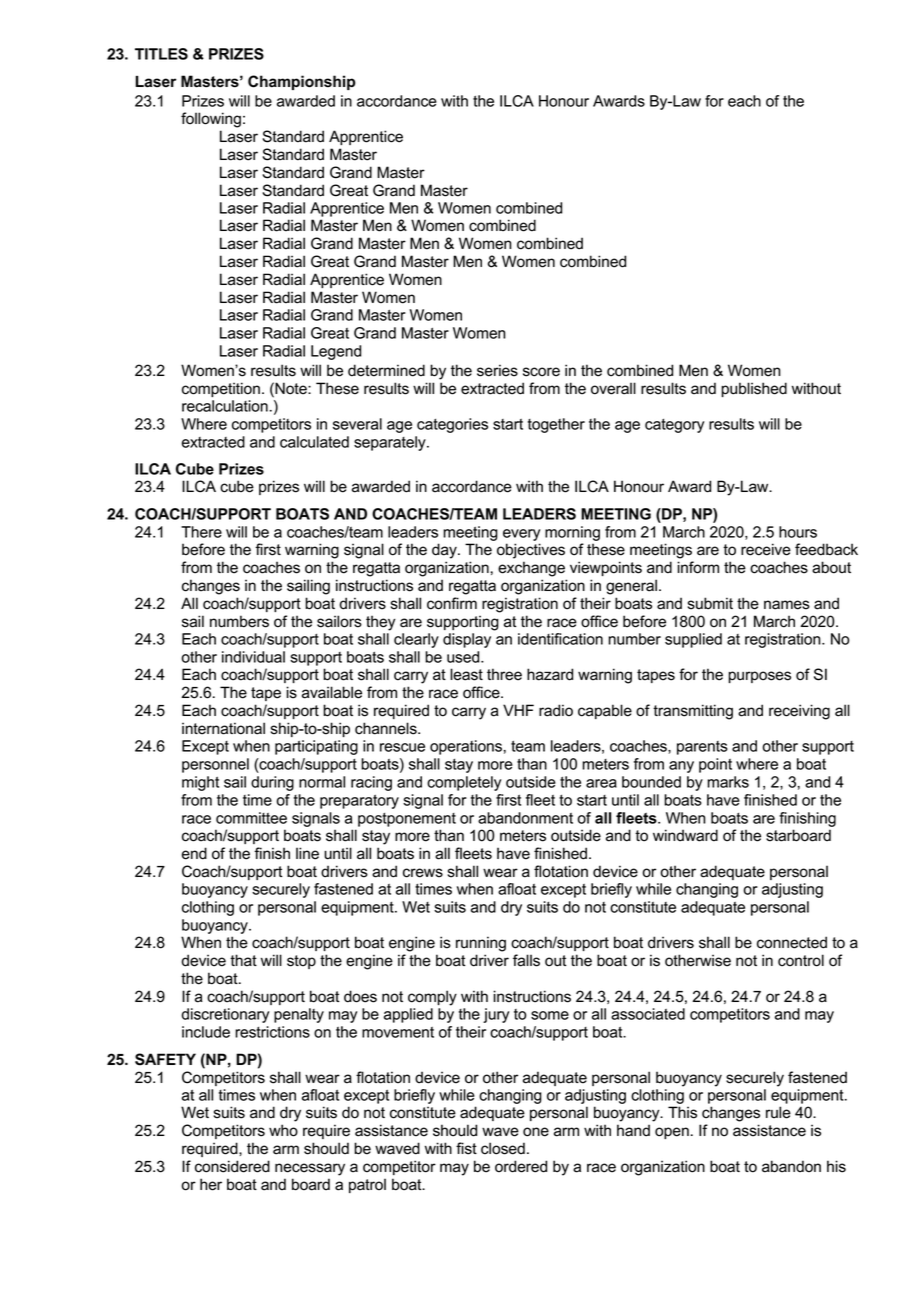  I want to click on following, so click(211, 120).
